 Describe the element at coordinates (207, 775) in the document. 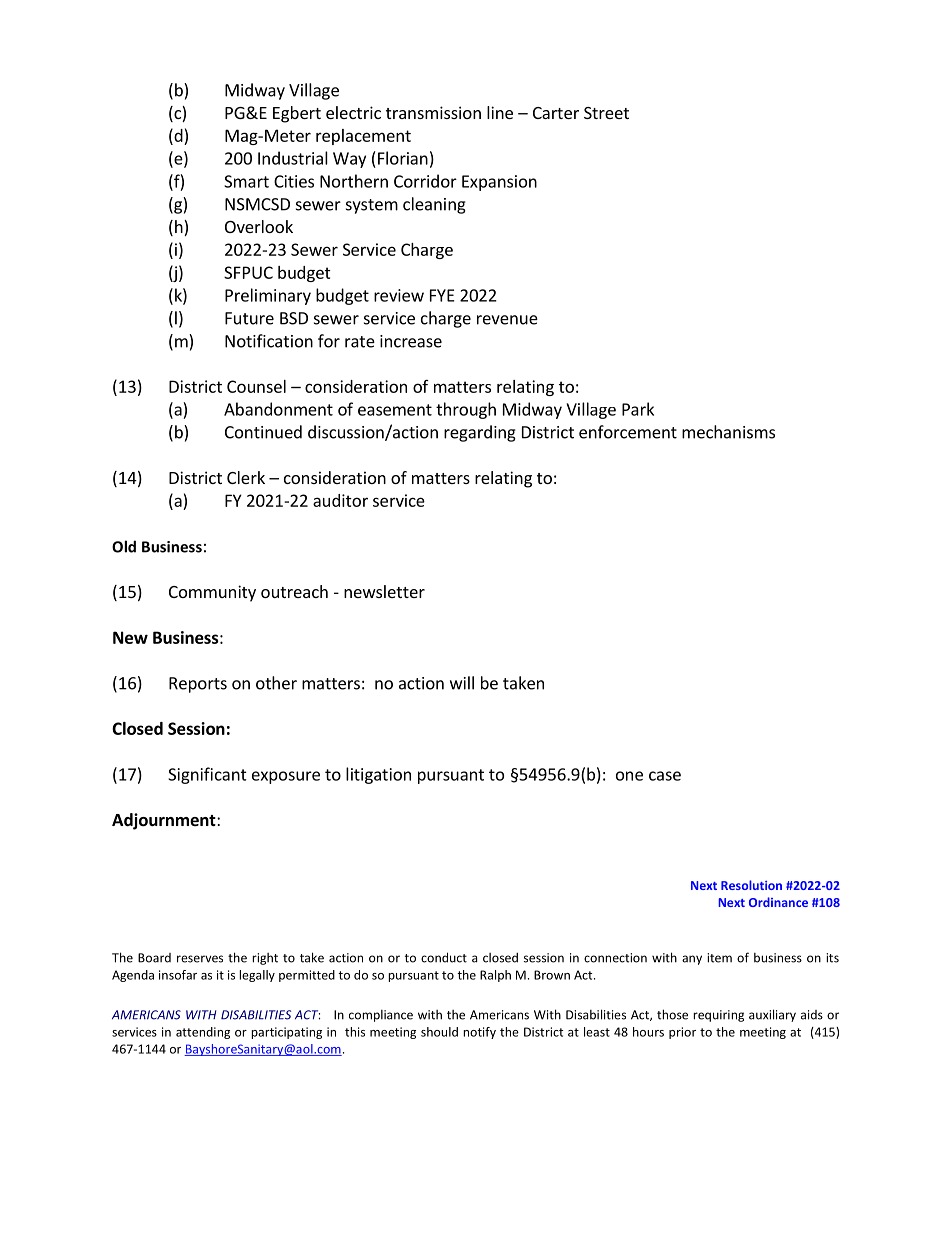

I see `Significant` at that location.
